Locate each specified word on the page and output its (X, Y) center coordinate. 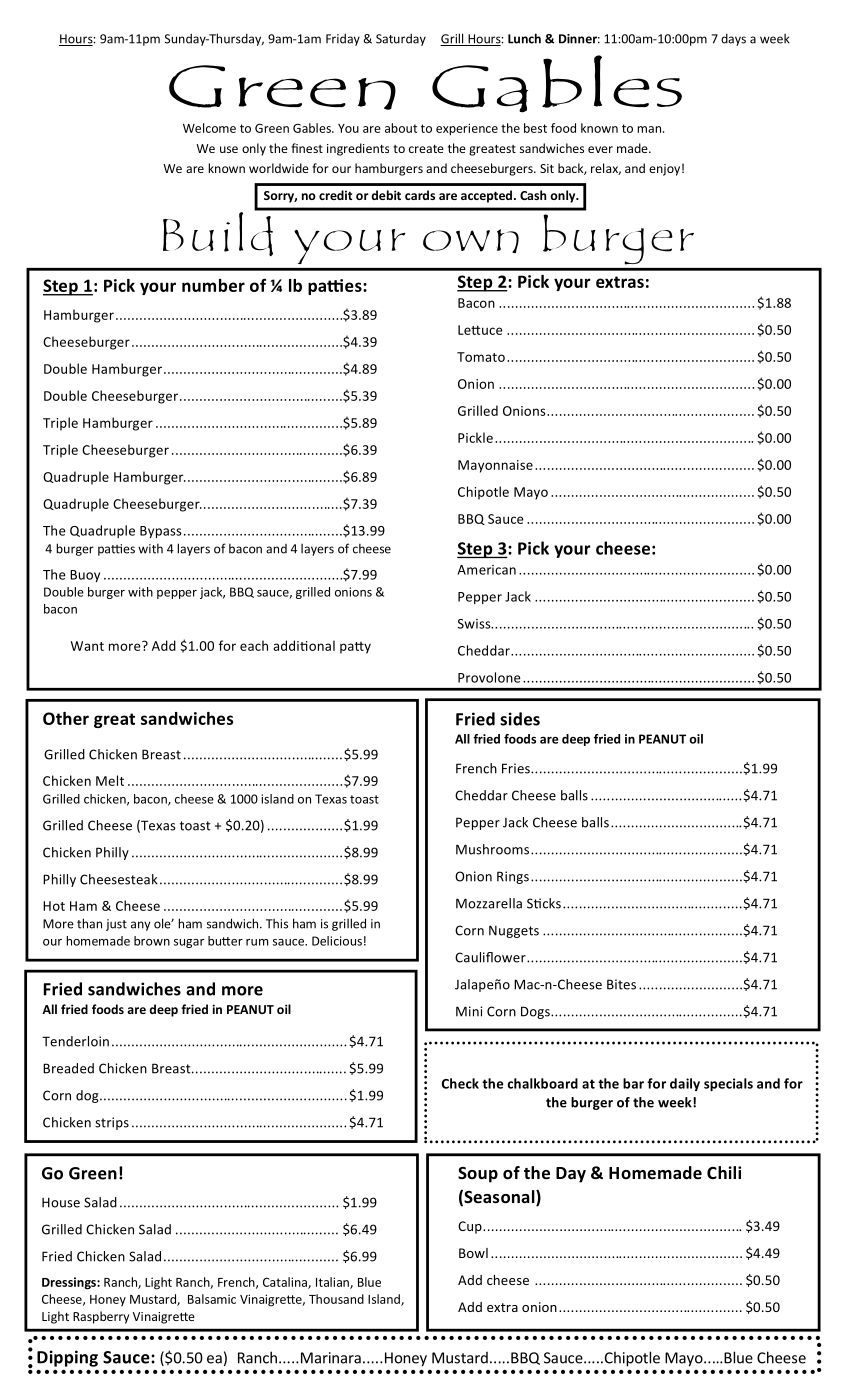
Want (87, 646)
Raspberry (101, 1317)
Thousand (336, 1299)
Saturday (401, 39)
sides (520, 719)
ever (600, 149)
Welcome (209, 128)
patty (355, 648)
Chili (724, 1172)
